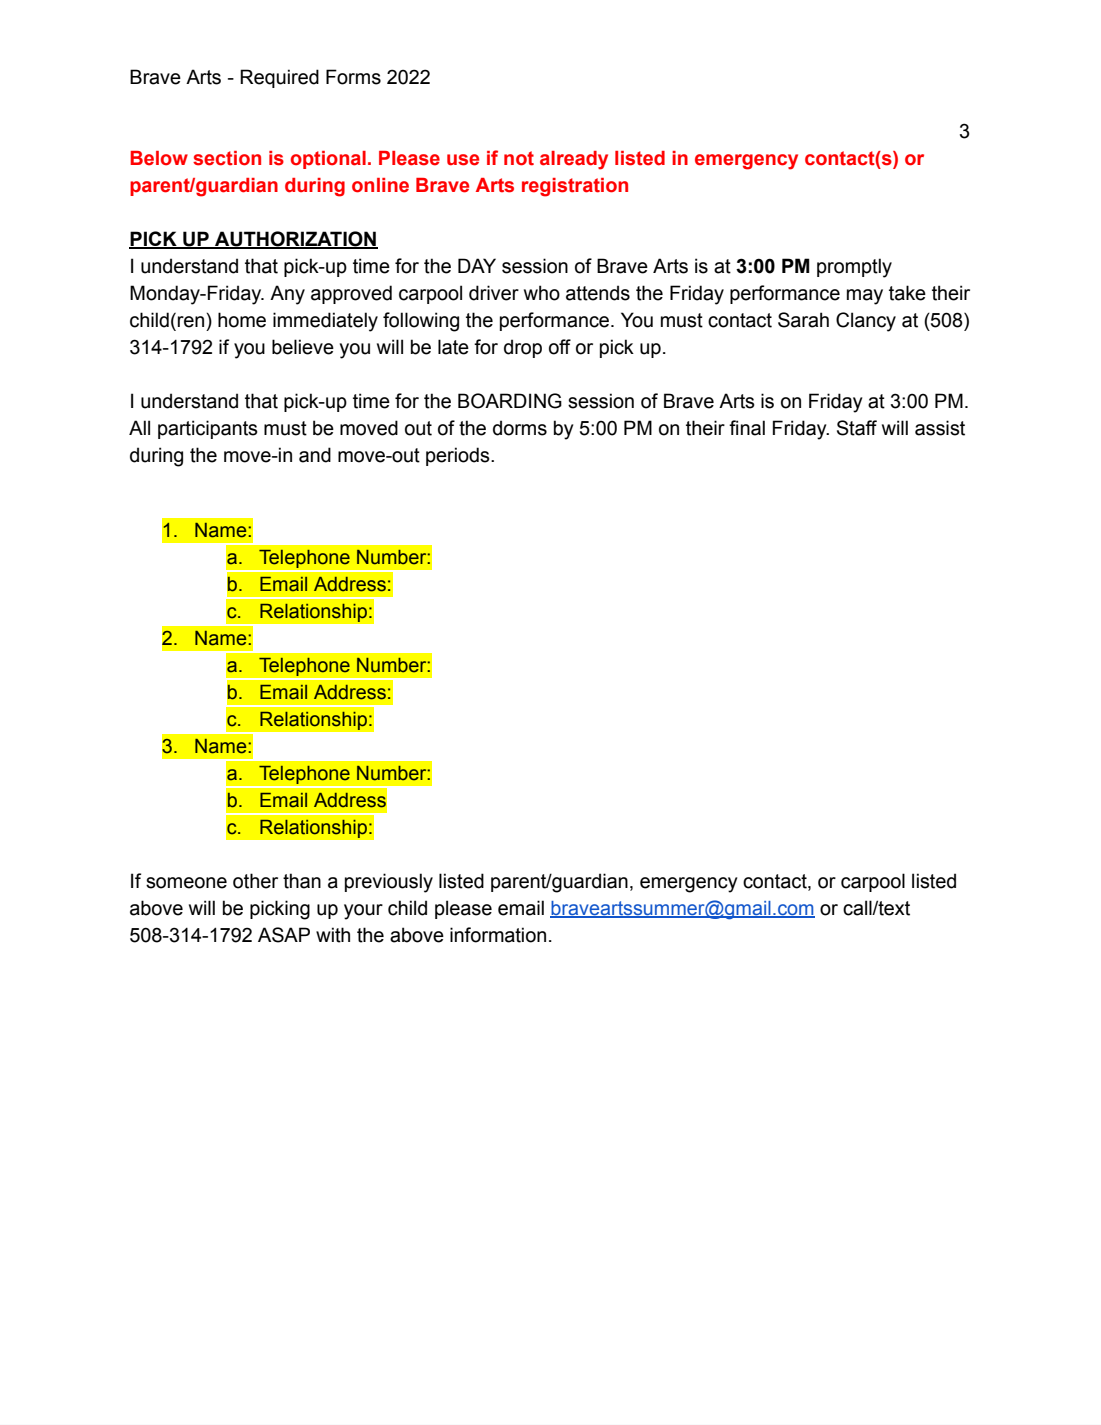 The width and height of the screenshot is (1101, 1425). Describe the element at coordinates (519, 158) in the screenshot. I see `not` at that location.
